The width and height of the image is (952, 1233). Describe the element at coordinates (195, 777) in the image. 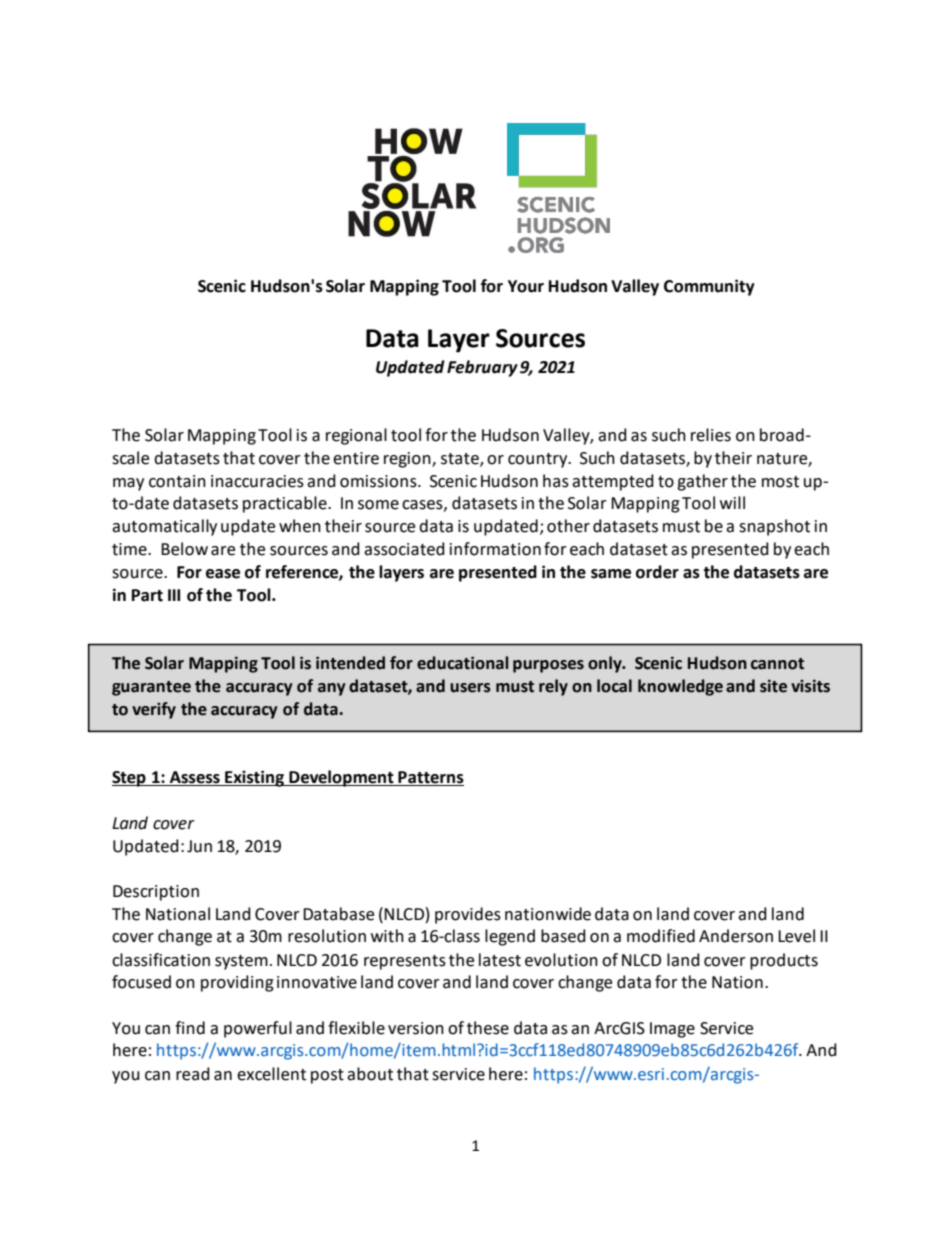

I see `Assess` at that location.
